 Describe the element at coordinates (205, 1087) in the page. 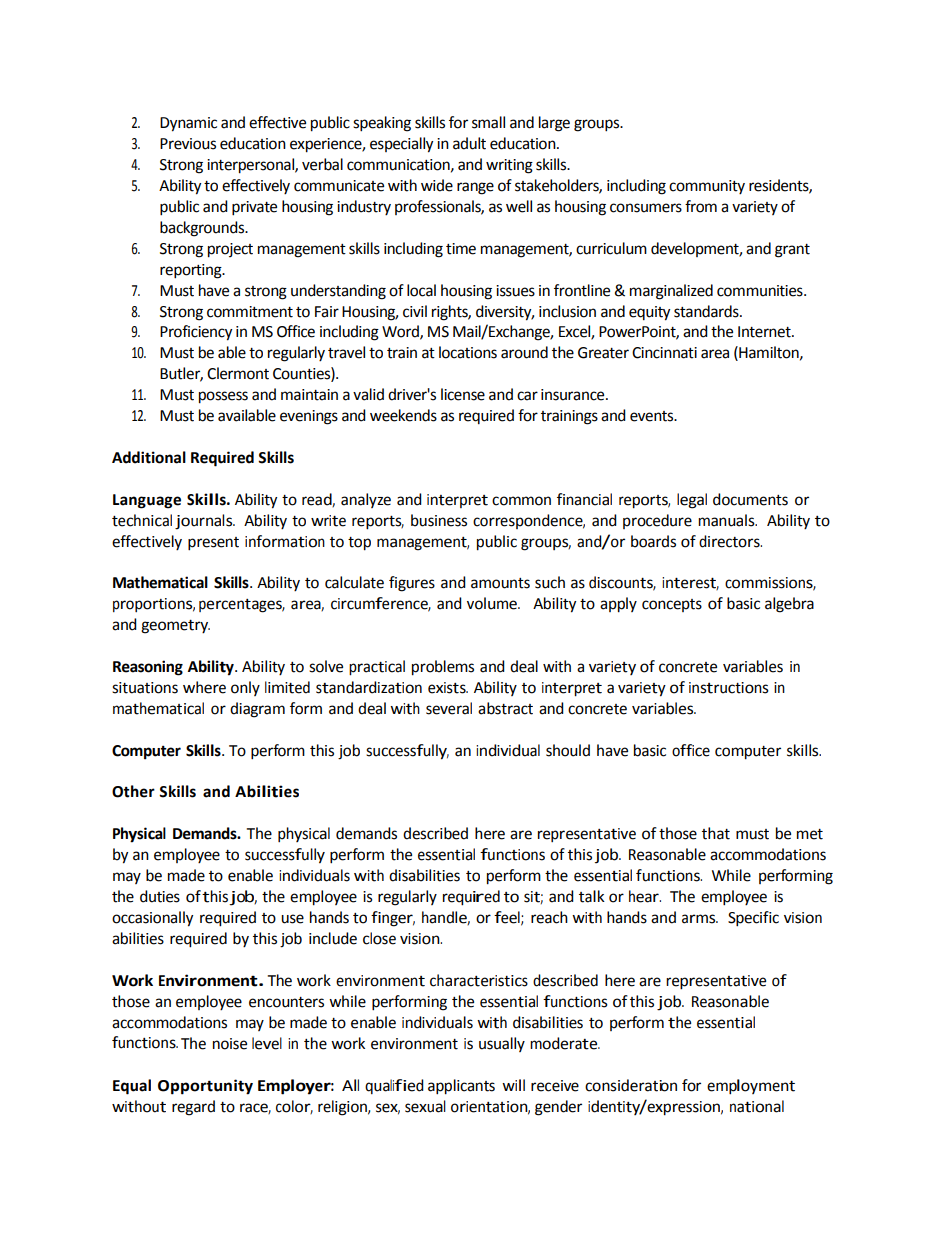

I see `Opportunity` at that location.
